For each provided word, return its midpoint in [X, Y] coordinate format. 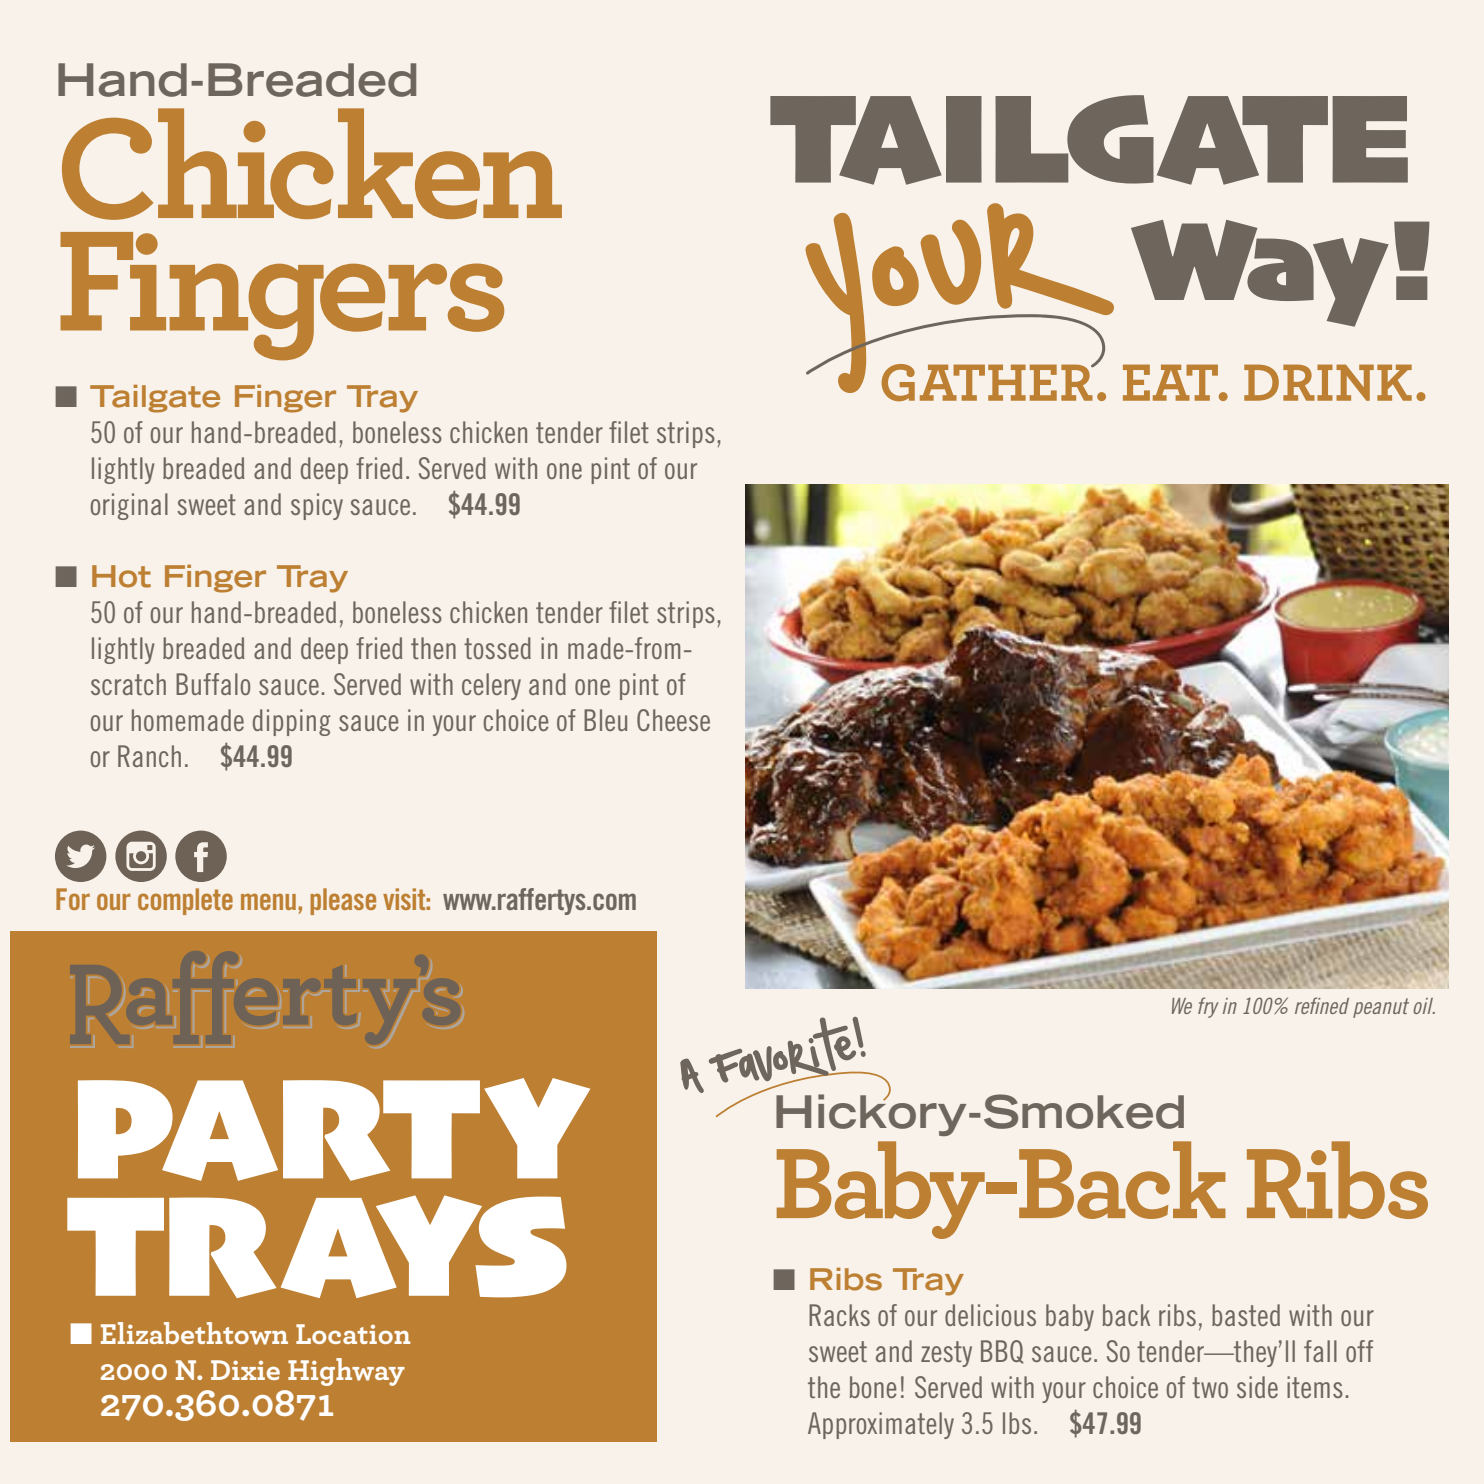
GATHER [988, 382]
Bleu [605, 720]
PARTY [334, 1129]
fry [1208, 1007]
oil [1424, 1006]
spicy [317, 506]
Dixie [245, 1370]
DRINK [1328, 382]
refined [1322, 1005]
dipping [291, 722]
